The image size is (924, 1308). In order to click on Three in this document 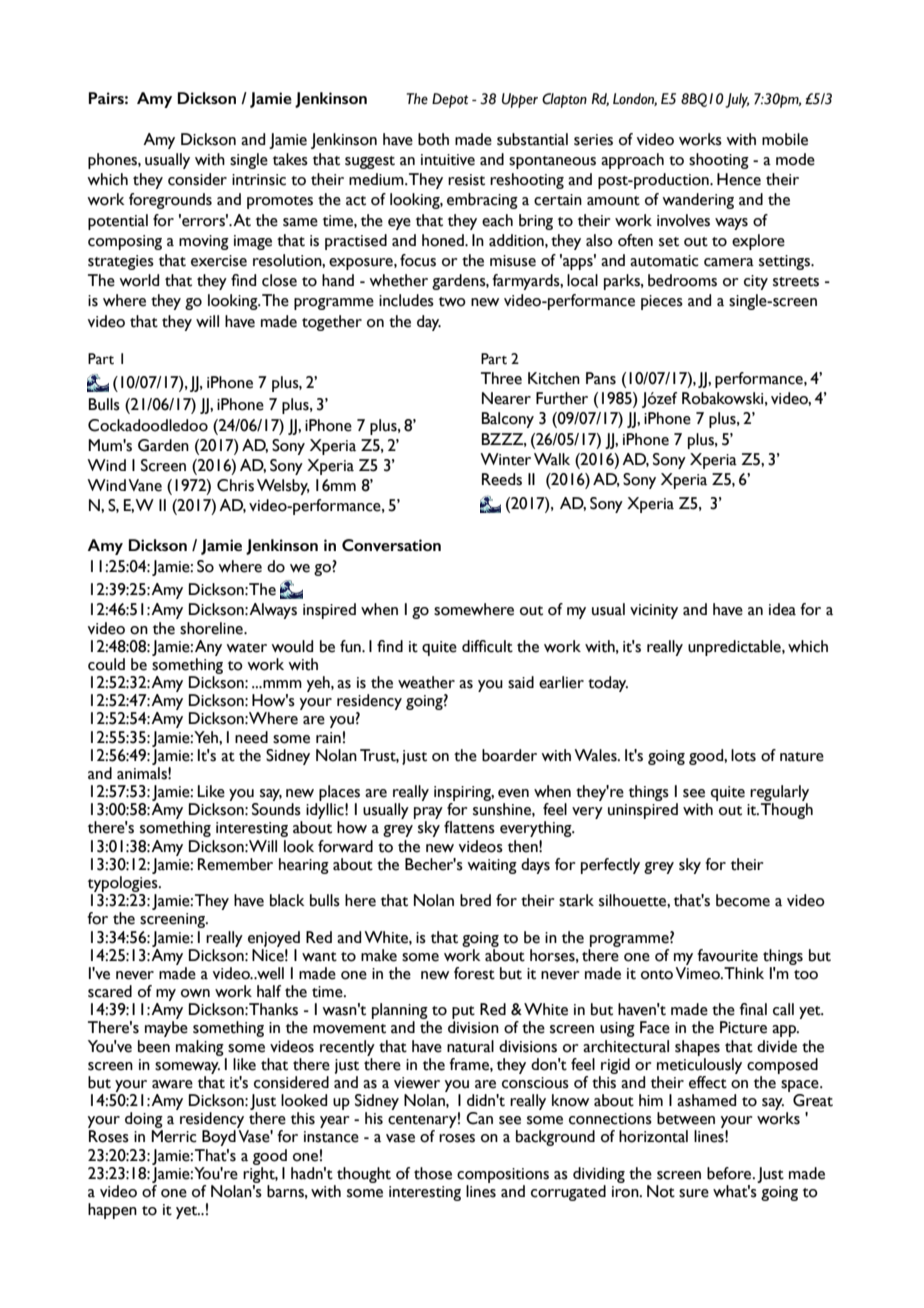, I will do `click(501, 378)`.
